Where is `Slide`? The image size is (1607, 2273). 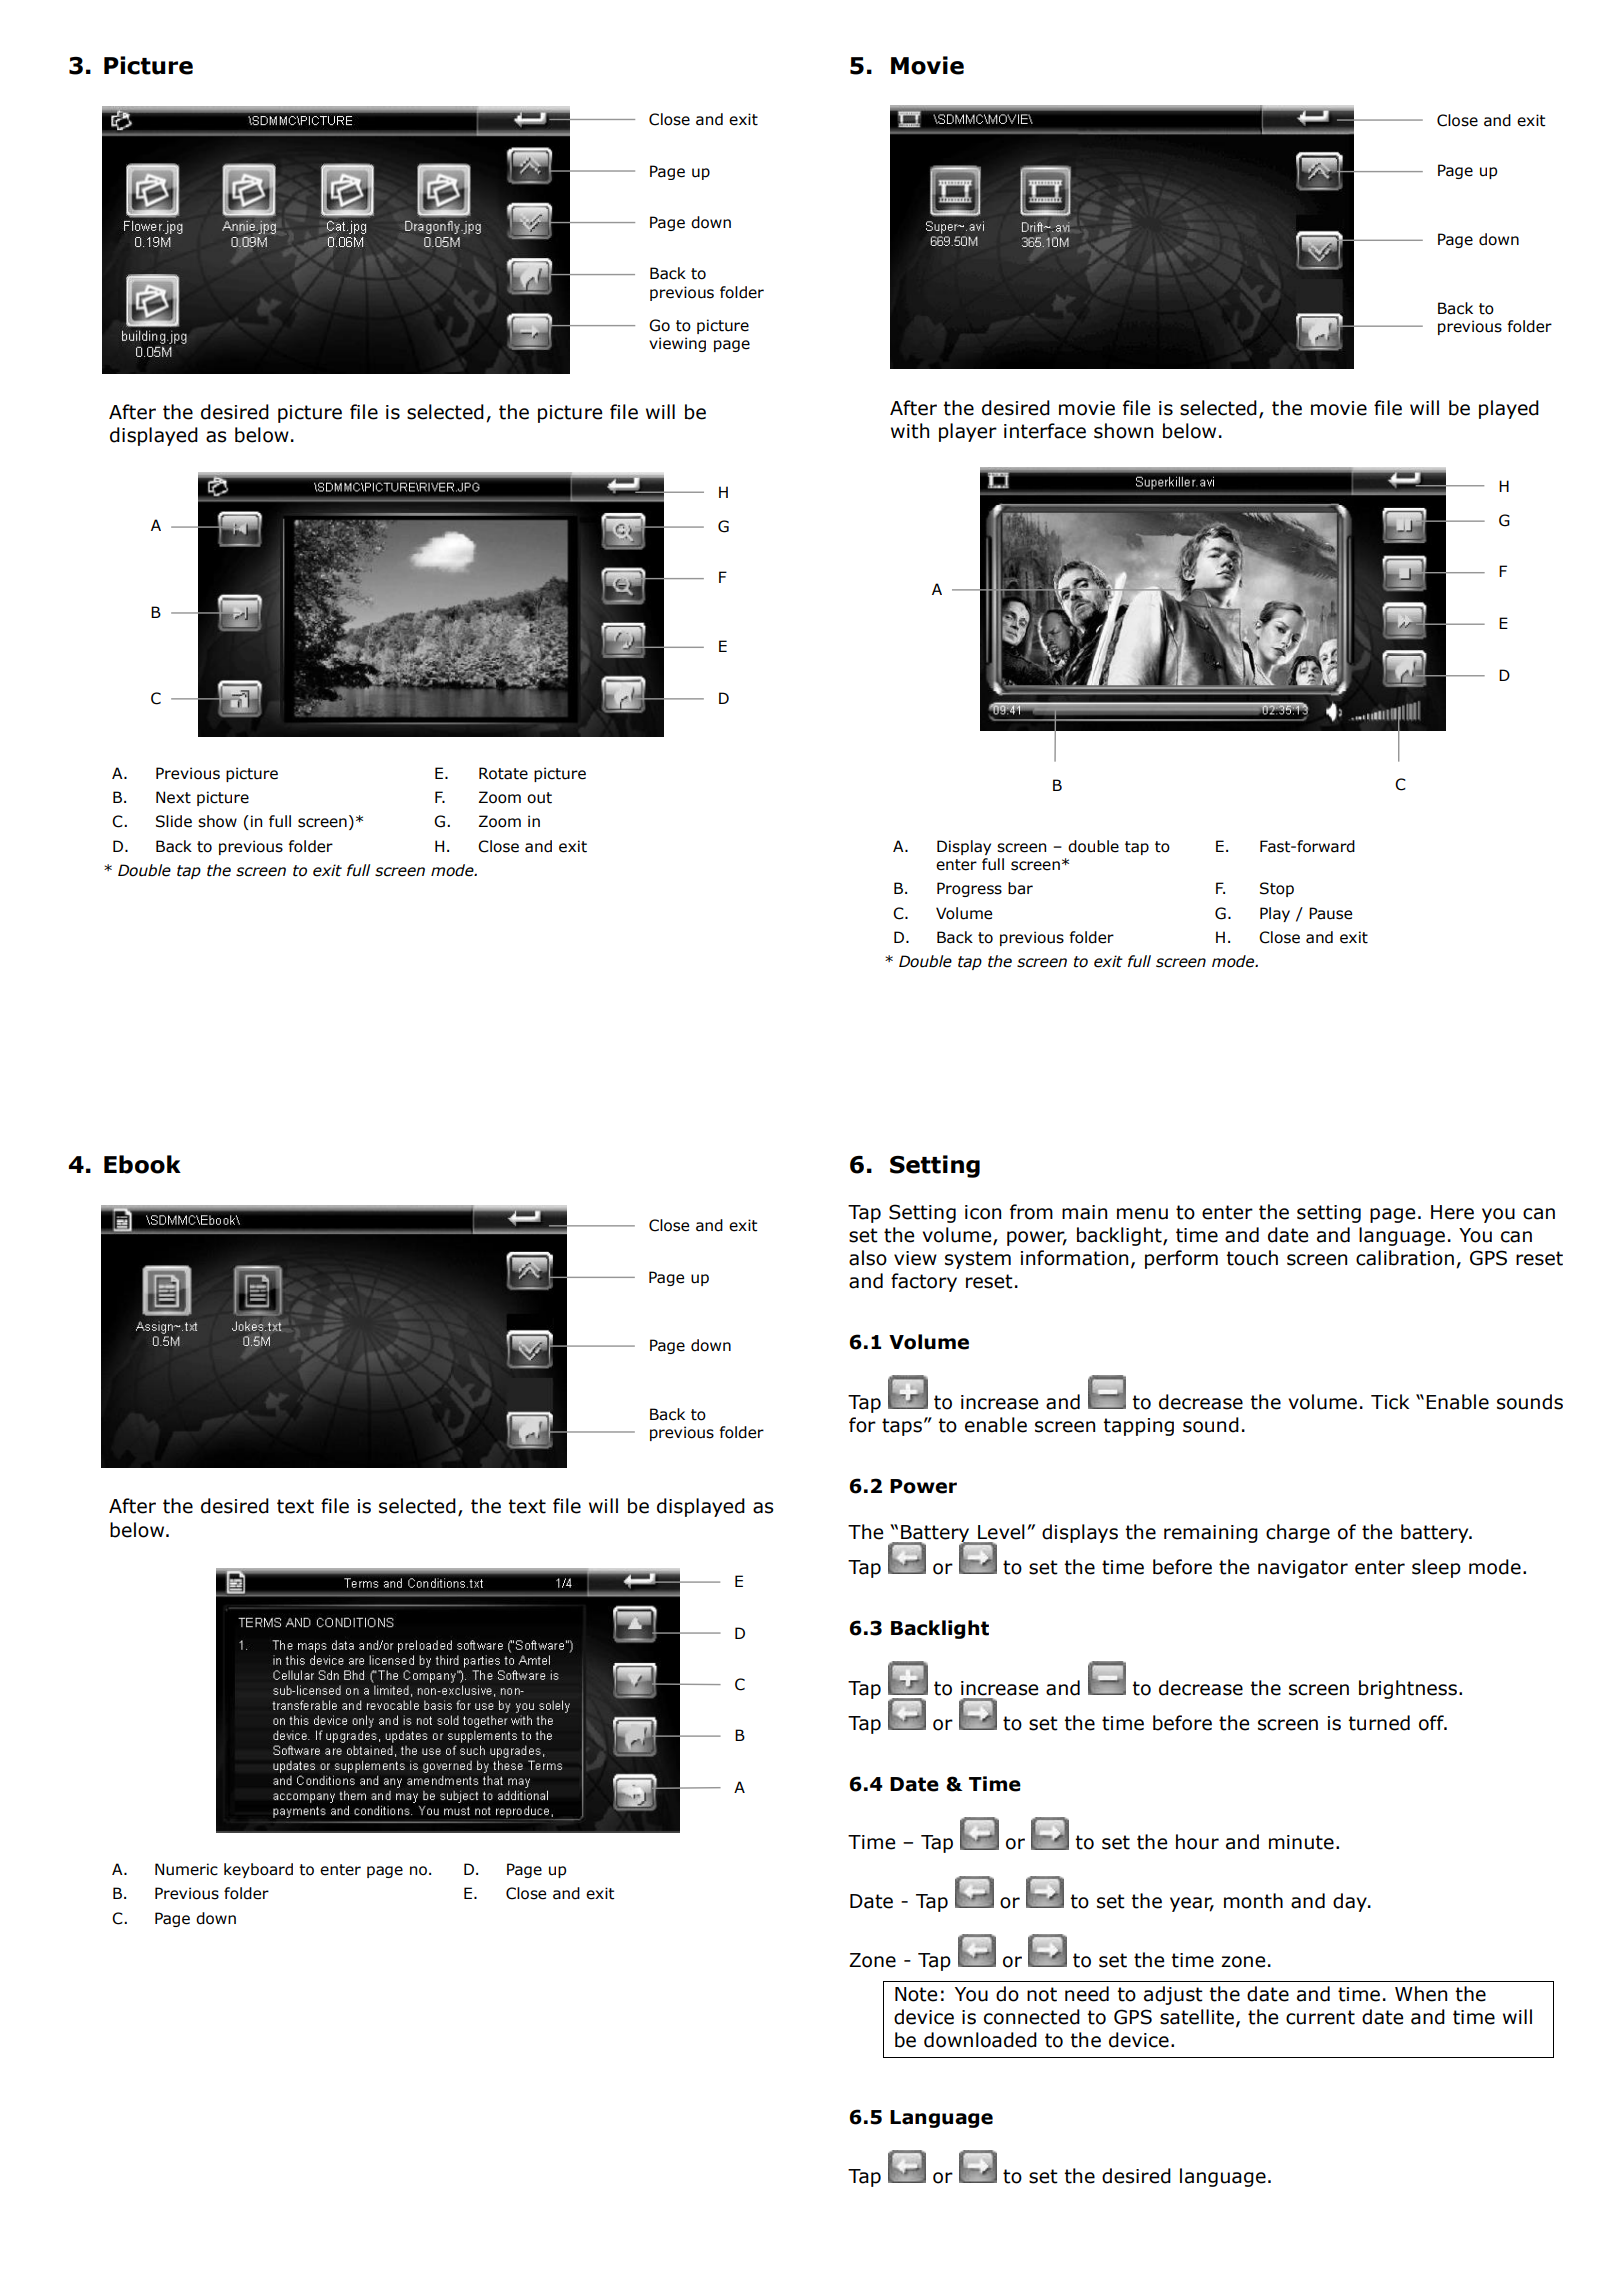
Slide is located at coordinates (174, 821).
